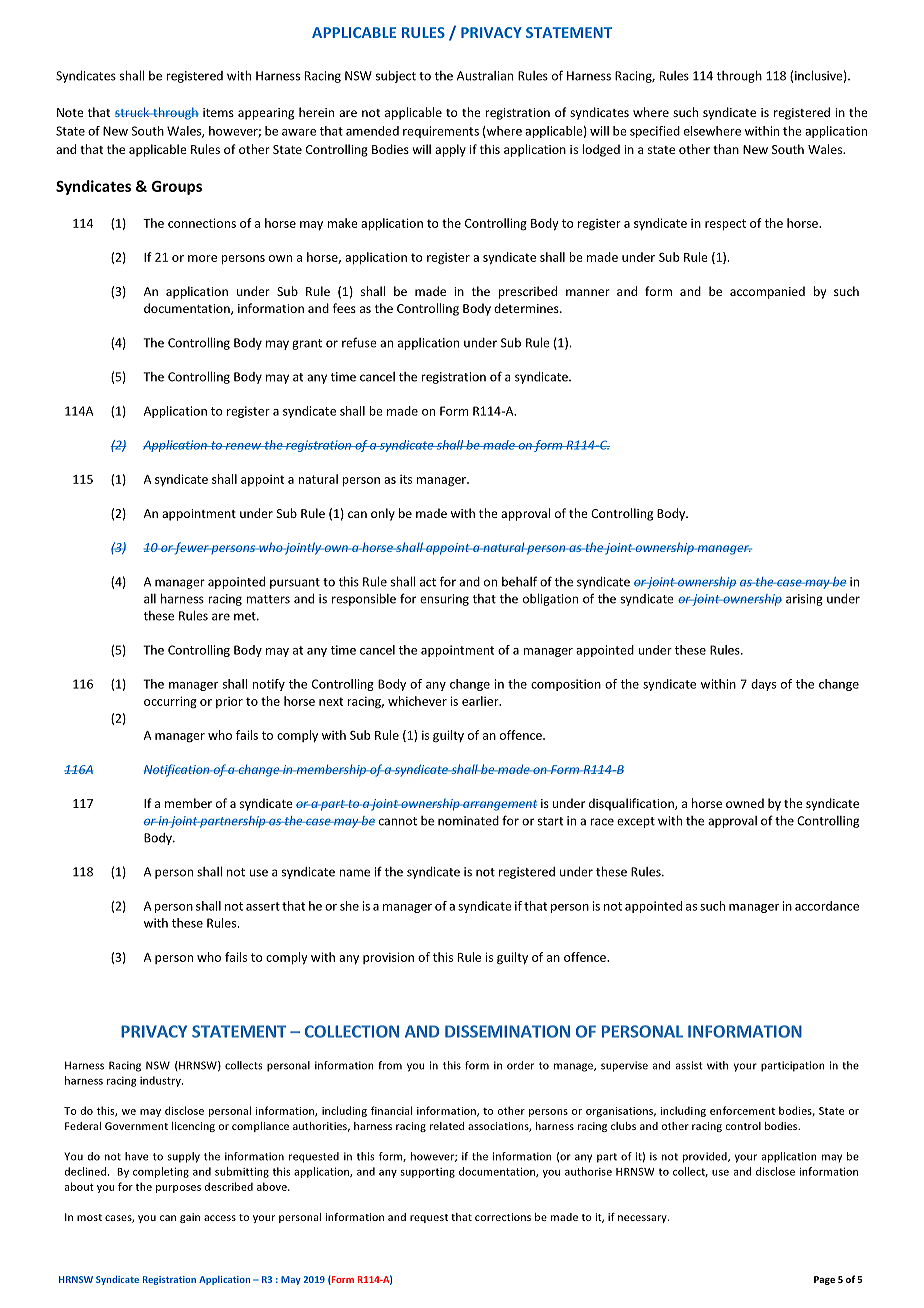 This screenshot has width=924, height=1308. Describe the element at coordinates (406, 479) in the screenshot. I see `its` at that location.
